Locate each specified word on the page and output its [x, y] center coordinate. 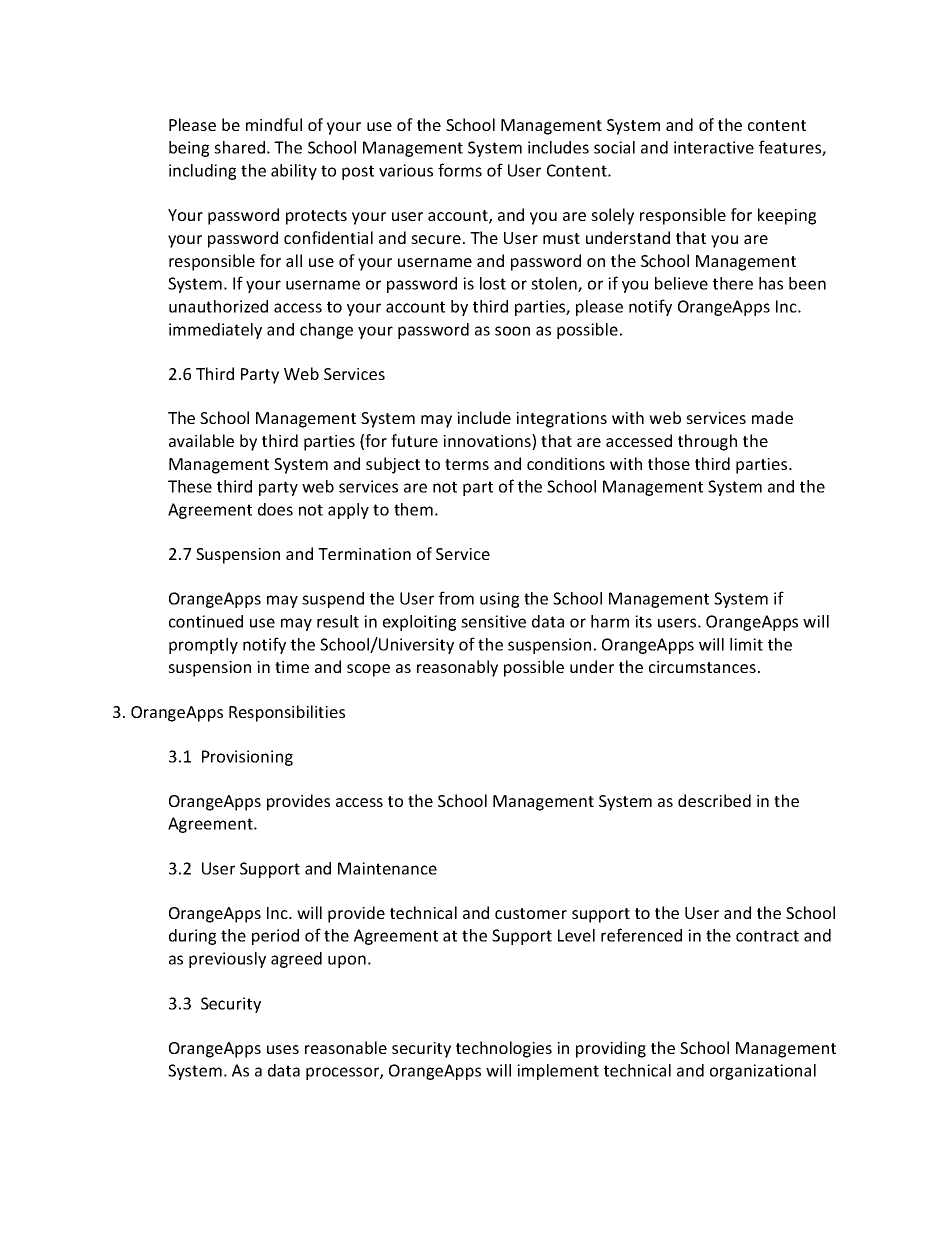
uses [283, 1049]
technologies [504, 1049]
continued [206, 621]
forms [460, 170]
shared [239, 147]
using [499, 600]
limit [746, 644]
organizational [763, 1072]
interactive [714, 147]
